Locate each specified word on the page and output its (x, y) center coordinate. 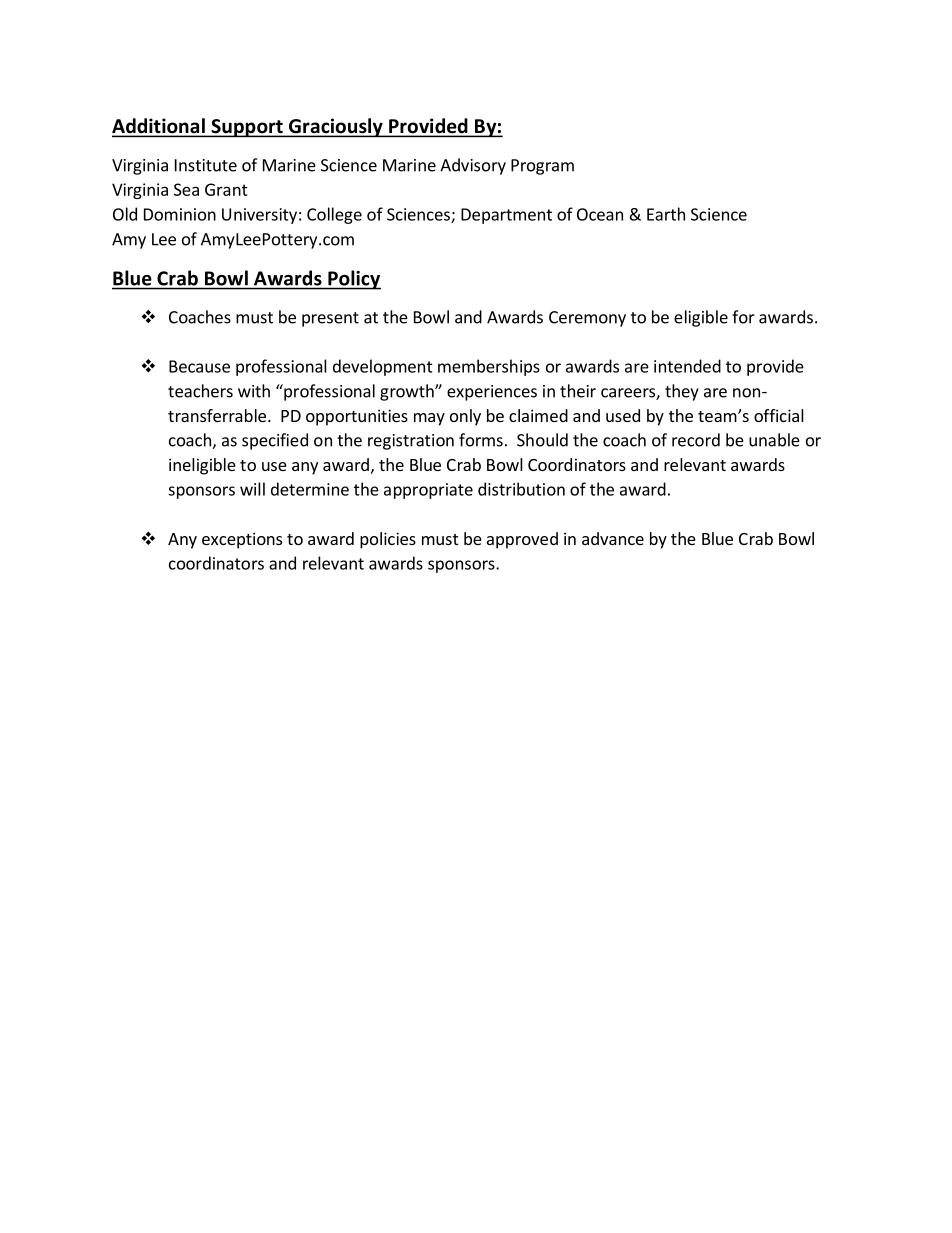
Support (247, 128)
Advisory (473, 166)
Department (506, 216)
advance (613, 538)
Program (542, 167)
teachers (200, 391)
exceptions (242, 540)
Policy (353, 280)
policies (388, 540)
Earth (666, 214)
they (682, 392)
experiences (492, 393)
